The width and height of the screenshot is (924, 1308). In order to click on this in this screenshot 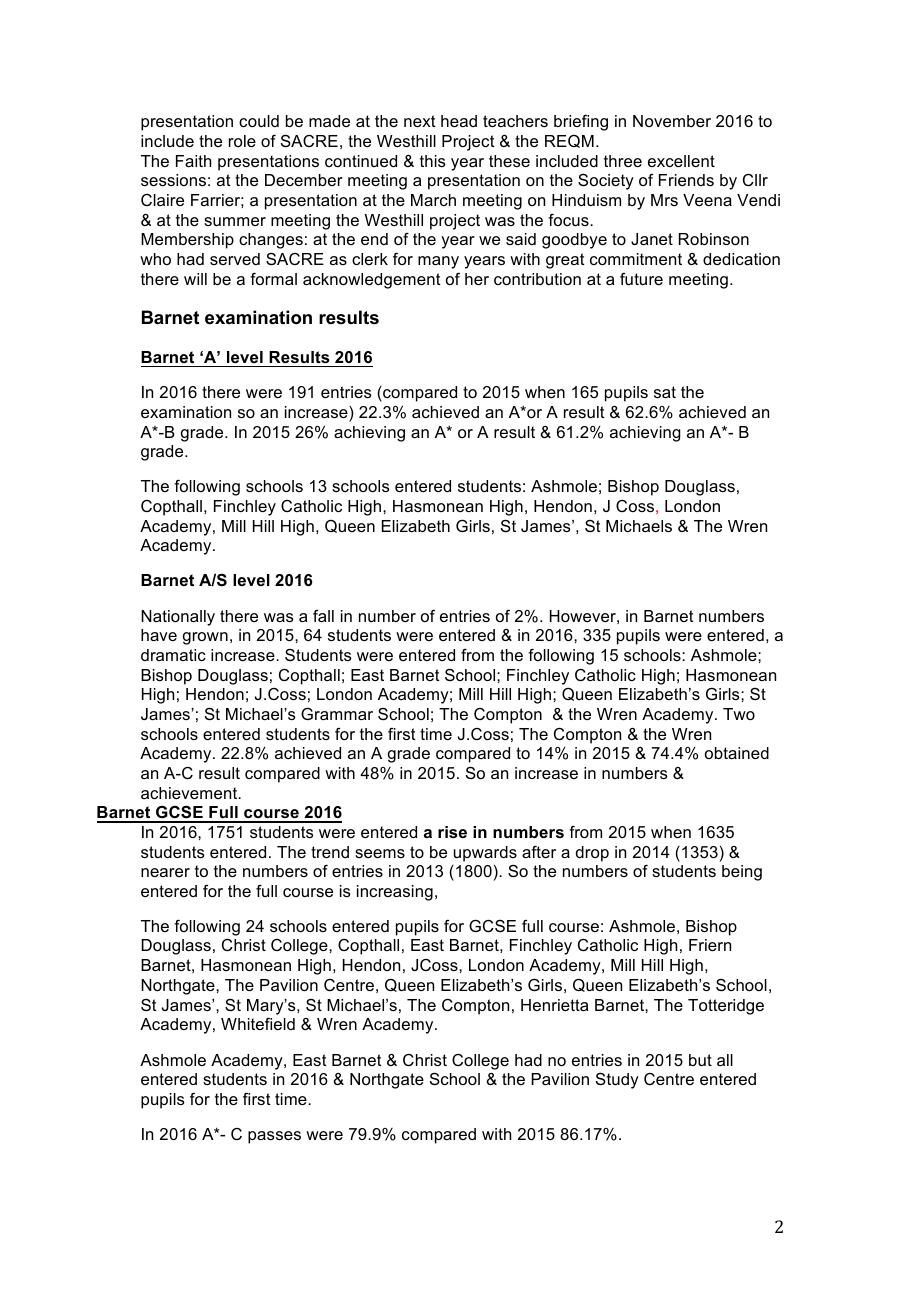, I will do `click(433, 161)`.
